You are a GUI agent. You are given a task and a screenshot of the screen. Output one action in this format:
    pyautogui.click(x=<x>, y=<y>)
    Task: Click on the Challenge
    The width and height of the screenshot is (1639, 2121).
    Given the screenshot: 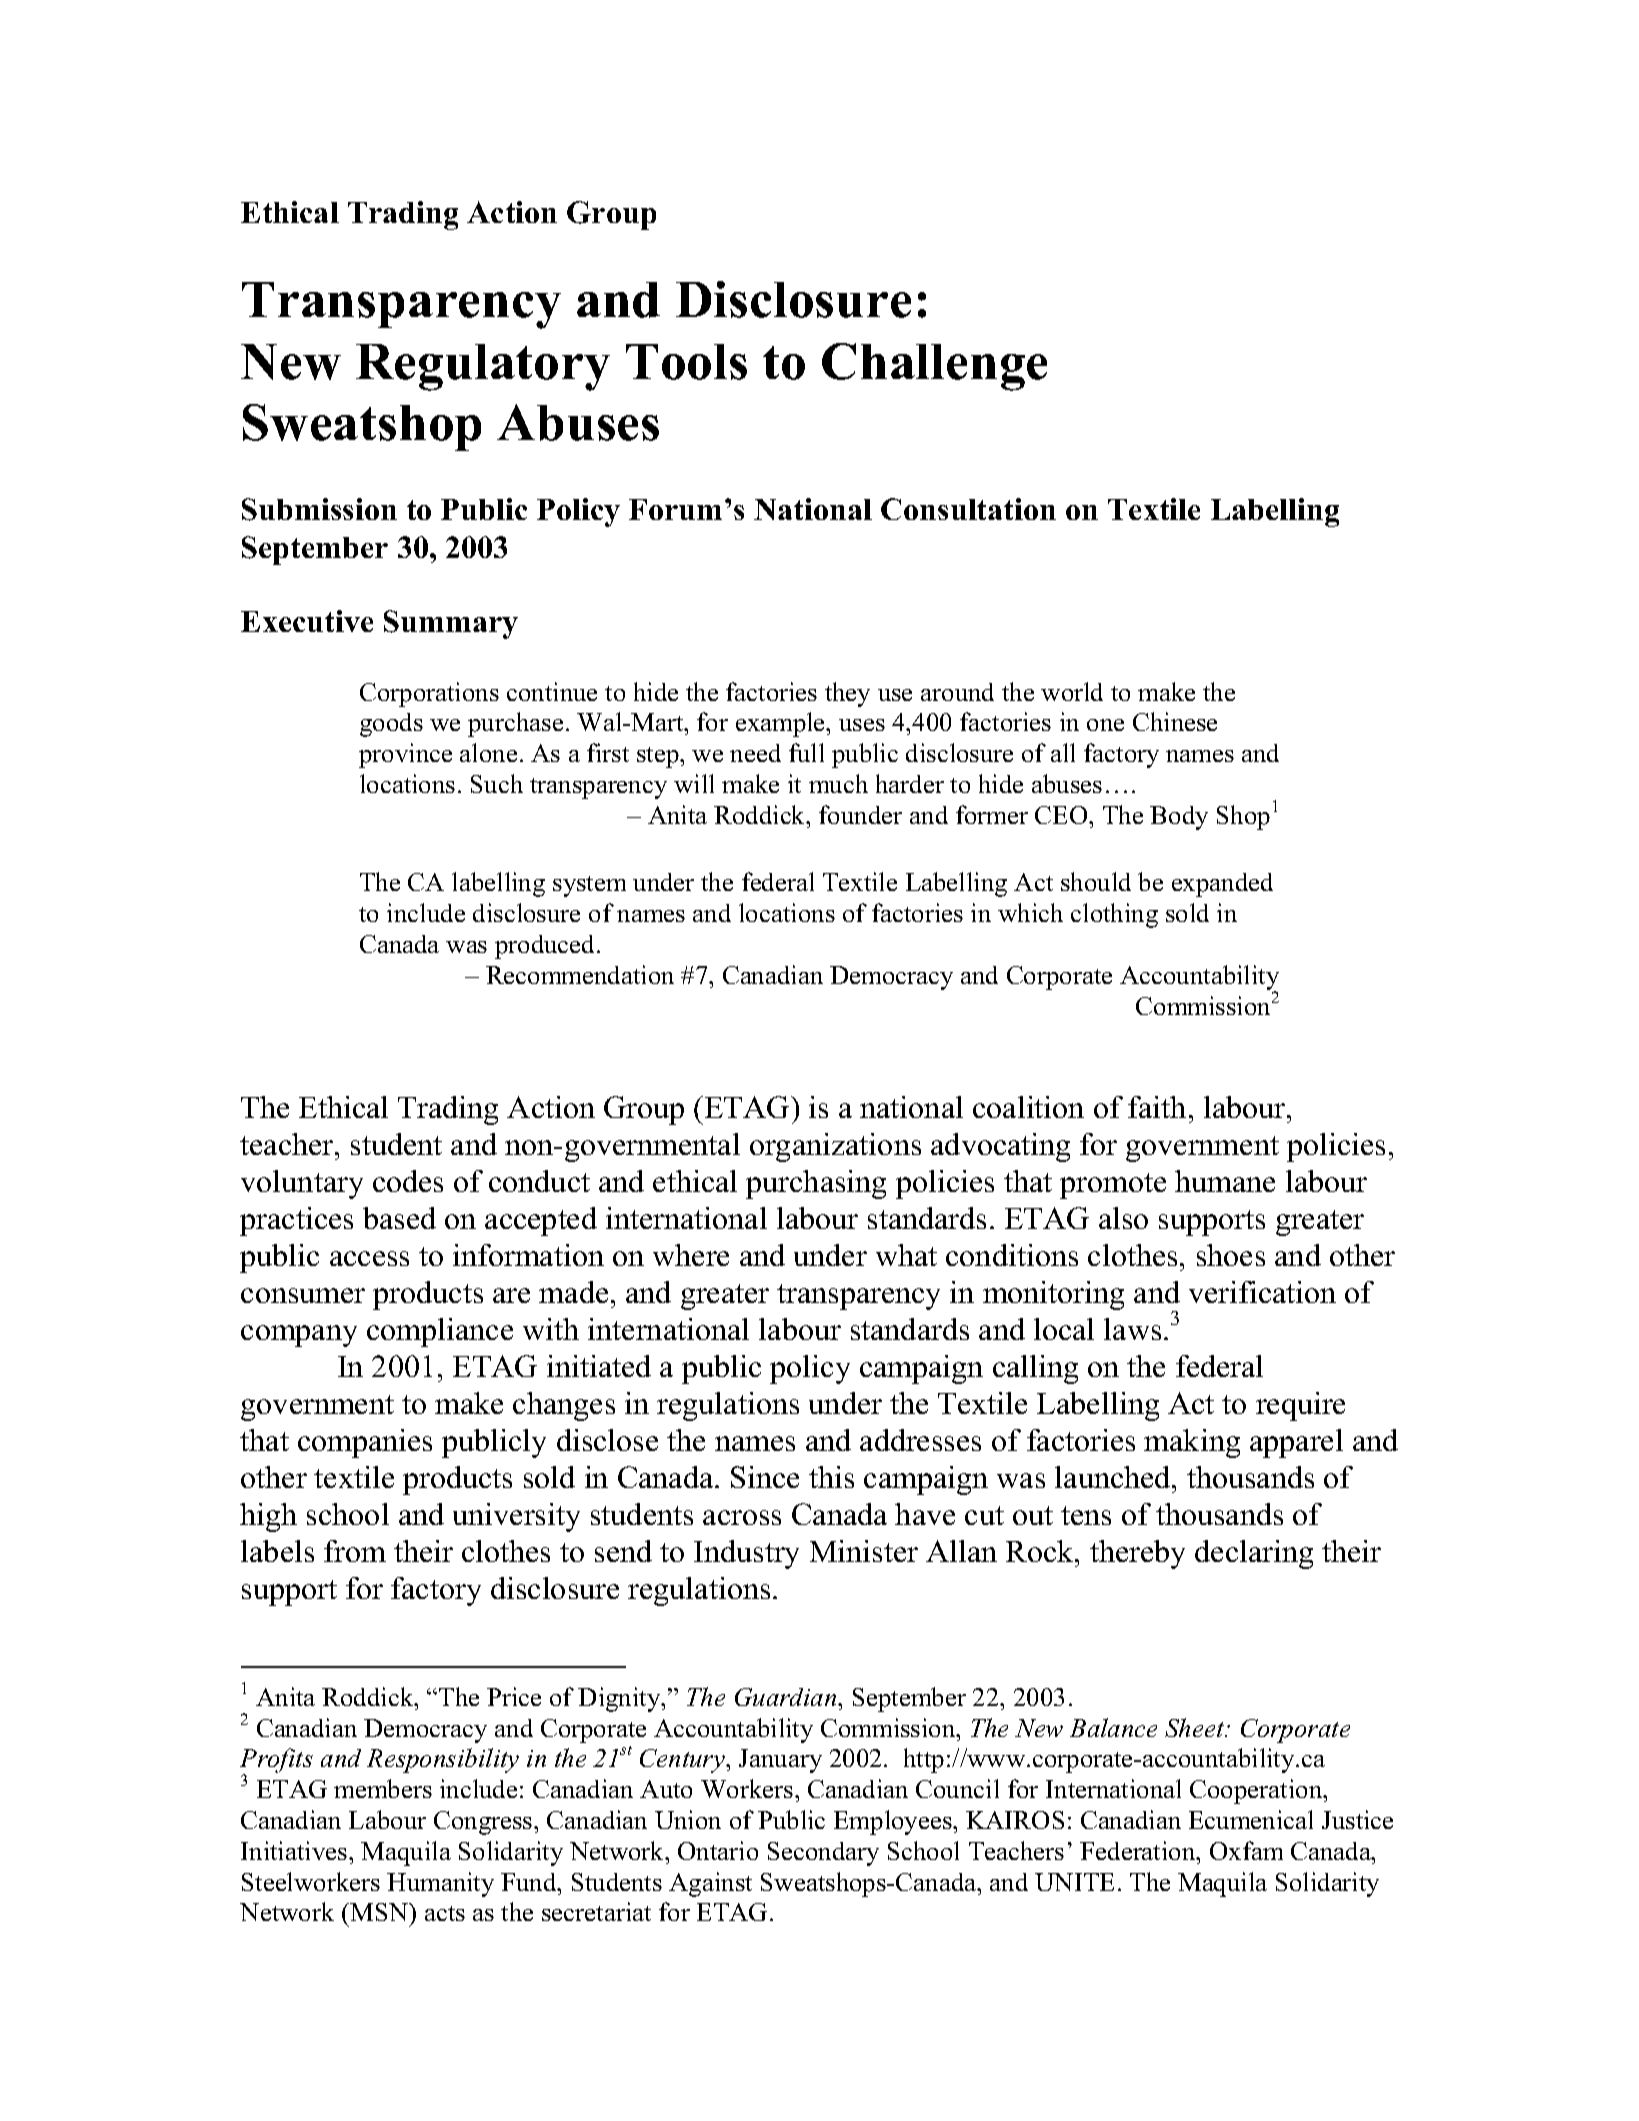 What is the action you would take?
    pyautogui.click(x=934, y=367)
